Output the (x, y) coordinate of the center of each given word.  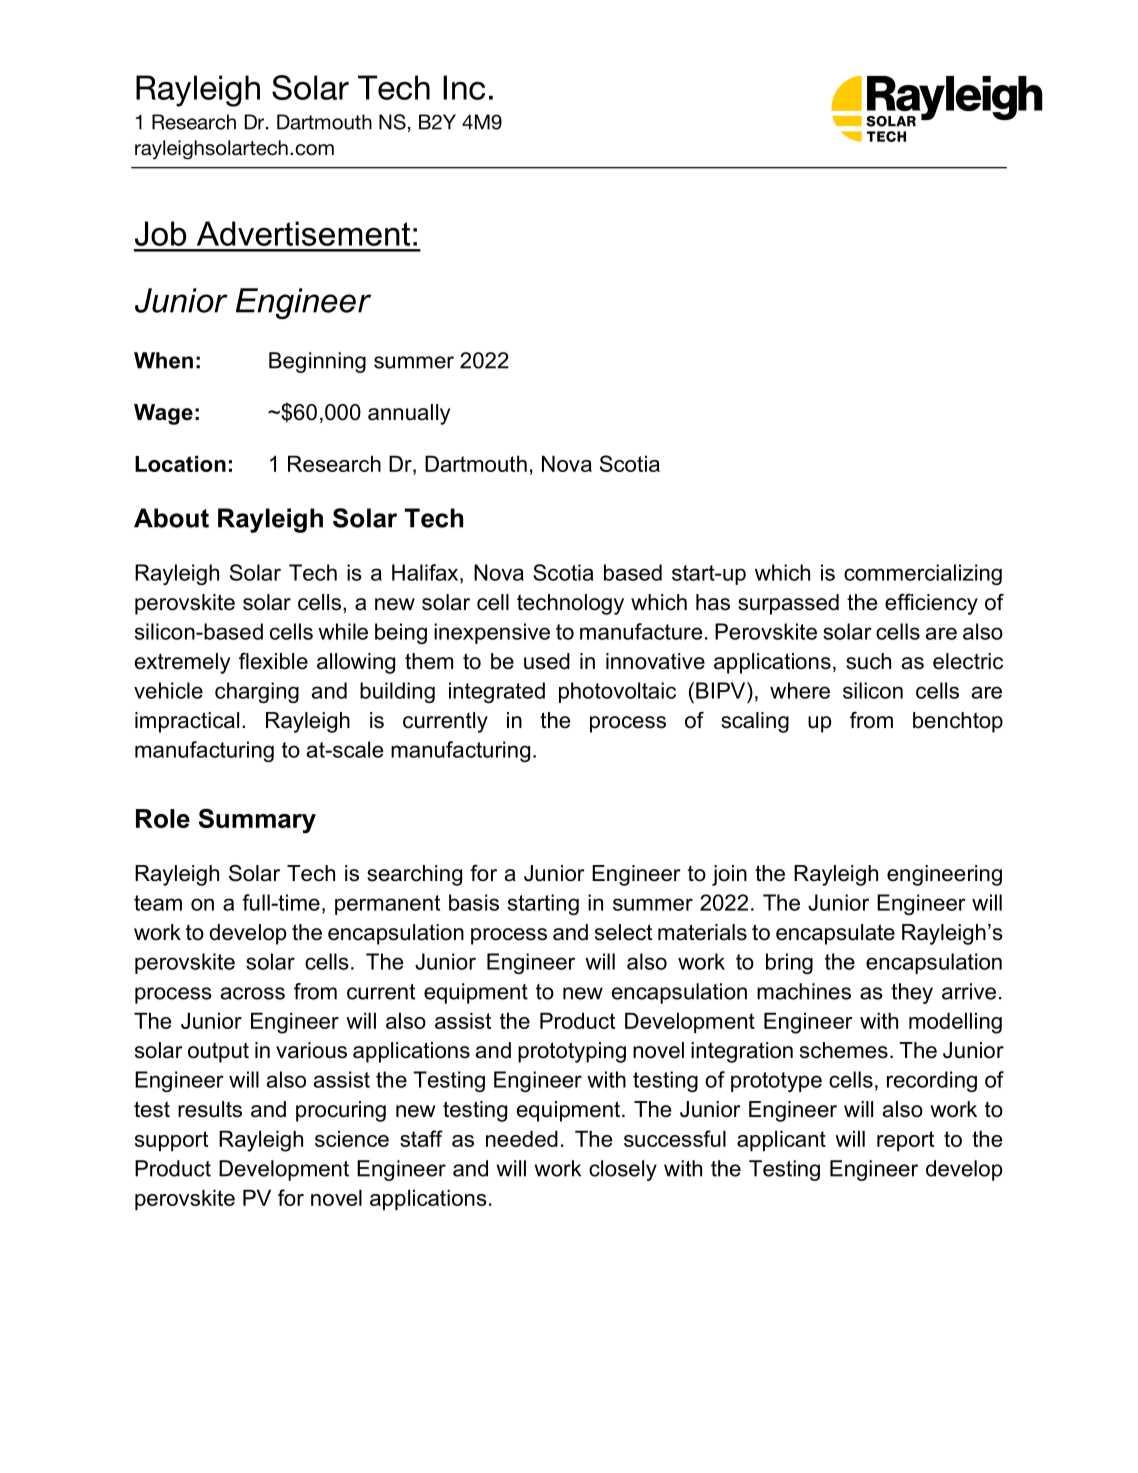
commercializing (923, 574)
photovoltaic (617, 692)
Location (180, 463)
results (210, 1109)
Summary (257, 820)
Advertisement (303, 233)
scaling (755, 722)
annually (409, 414)
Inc (464, 87)
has (713, 602)
